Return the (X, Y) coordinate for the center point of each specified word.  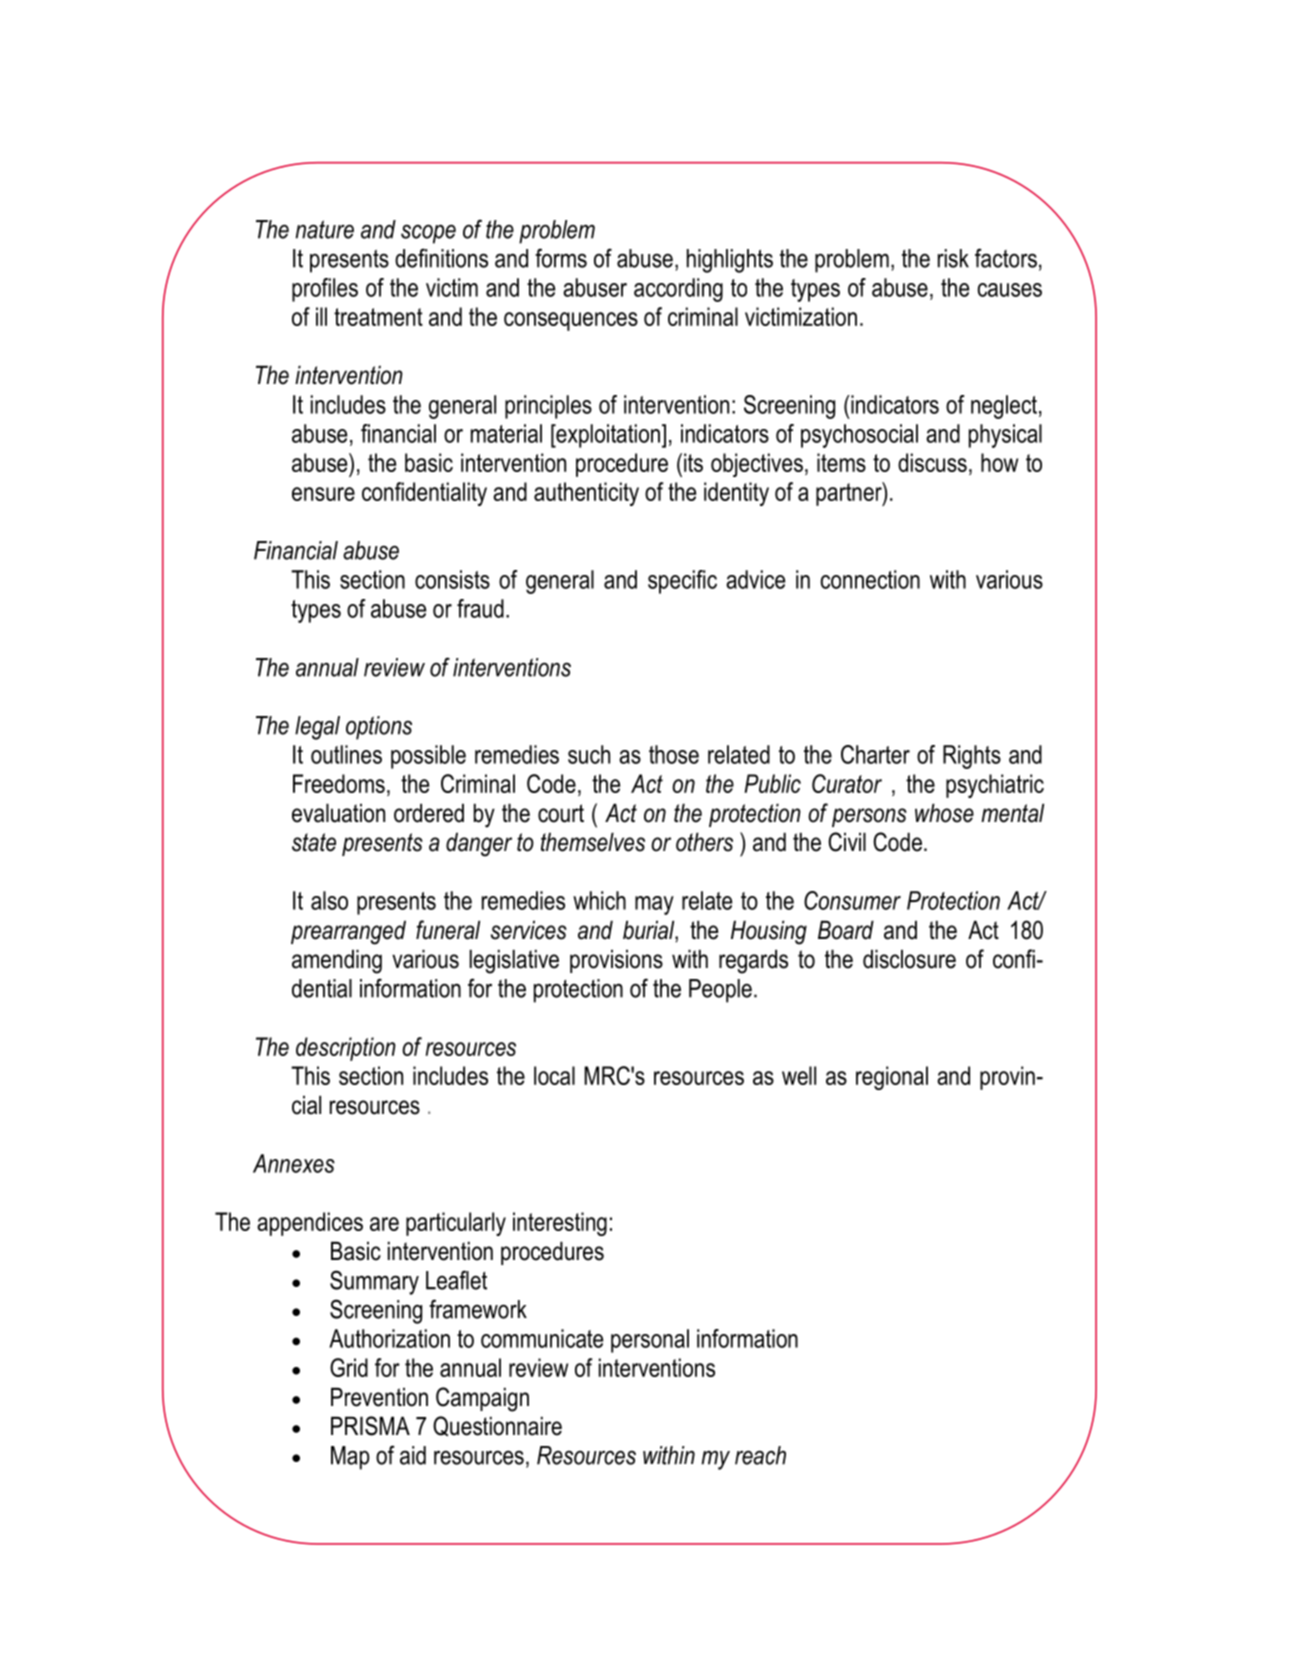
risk (953, 258)
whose (944, 813)
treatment (378, 317)
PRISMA (370, 1426)
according (678, 290)
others (704, 842)
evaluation (338, 813)
